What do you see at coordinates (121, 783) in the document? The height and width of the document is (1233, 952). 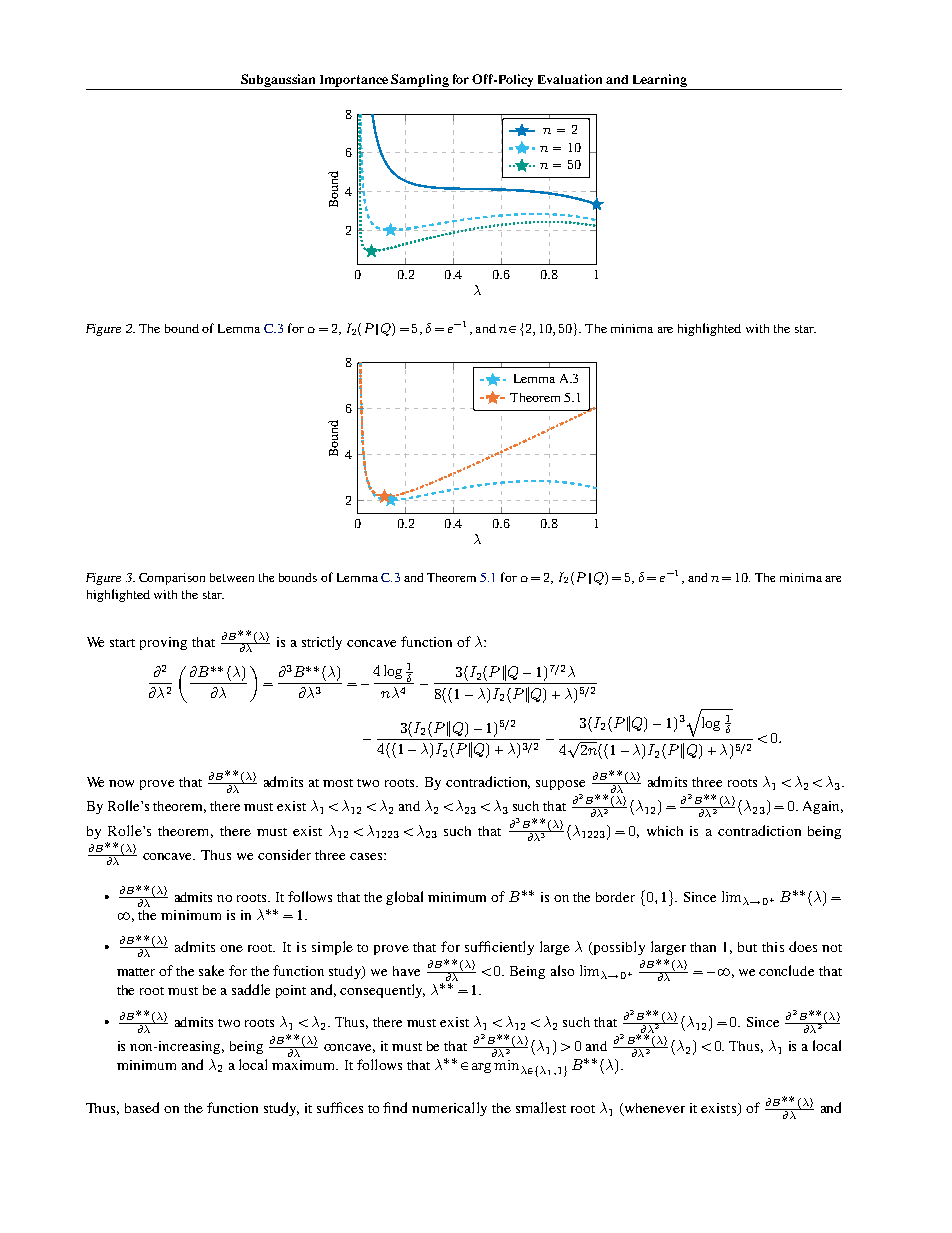 I see `now` at bounding box center [121, 783].
